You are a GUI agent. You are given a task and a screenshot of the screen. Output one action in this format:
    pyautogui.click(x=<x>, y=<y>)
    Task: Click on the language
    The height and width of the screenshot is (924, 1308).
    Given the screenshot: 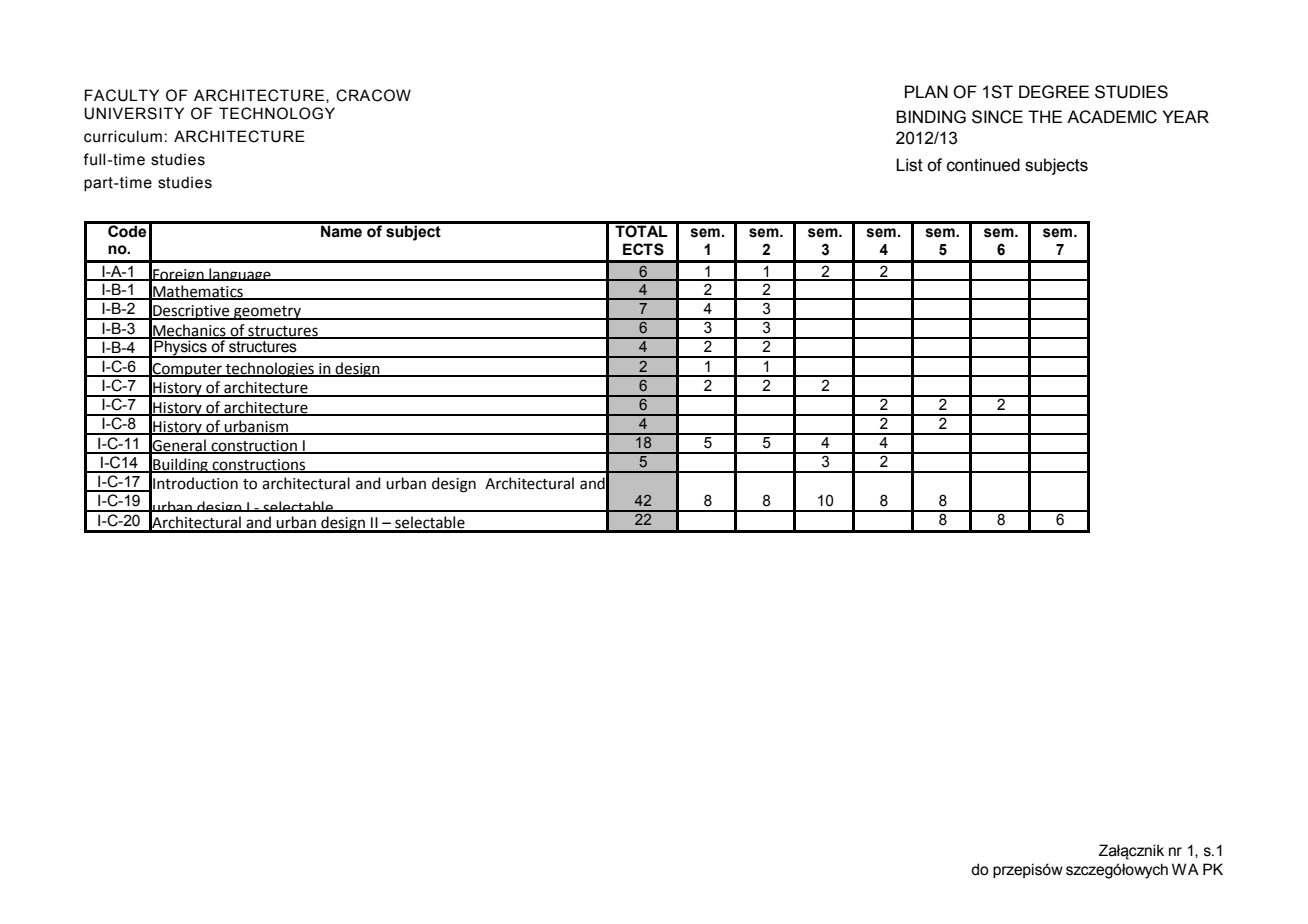 What is the action you would take?
    pyautogui.click(x=240, y=274)
